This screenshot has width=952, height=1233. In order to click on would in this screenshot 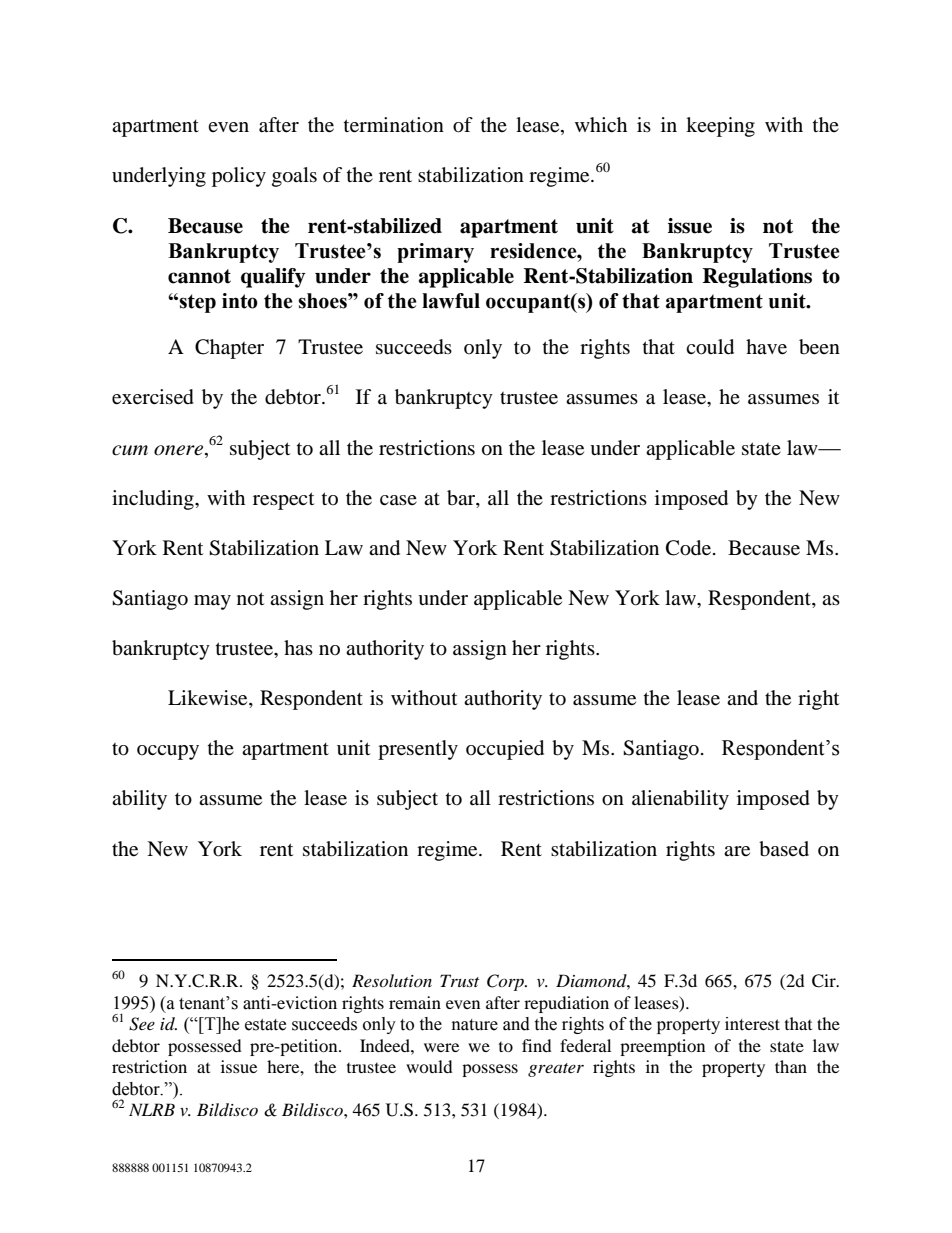, I will do `click(429, 1066)`.
